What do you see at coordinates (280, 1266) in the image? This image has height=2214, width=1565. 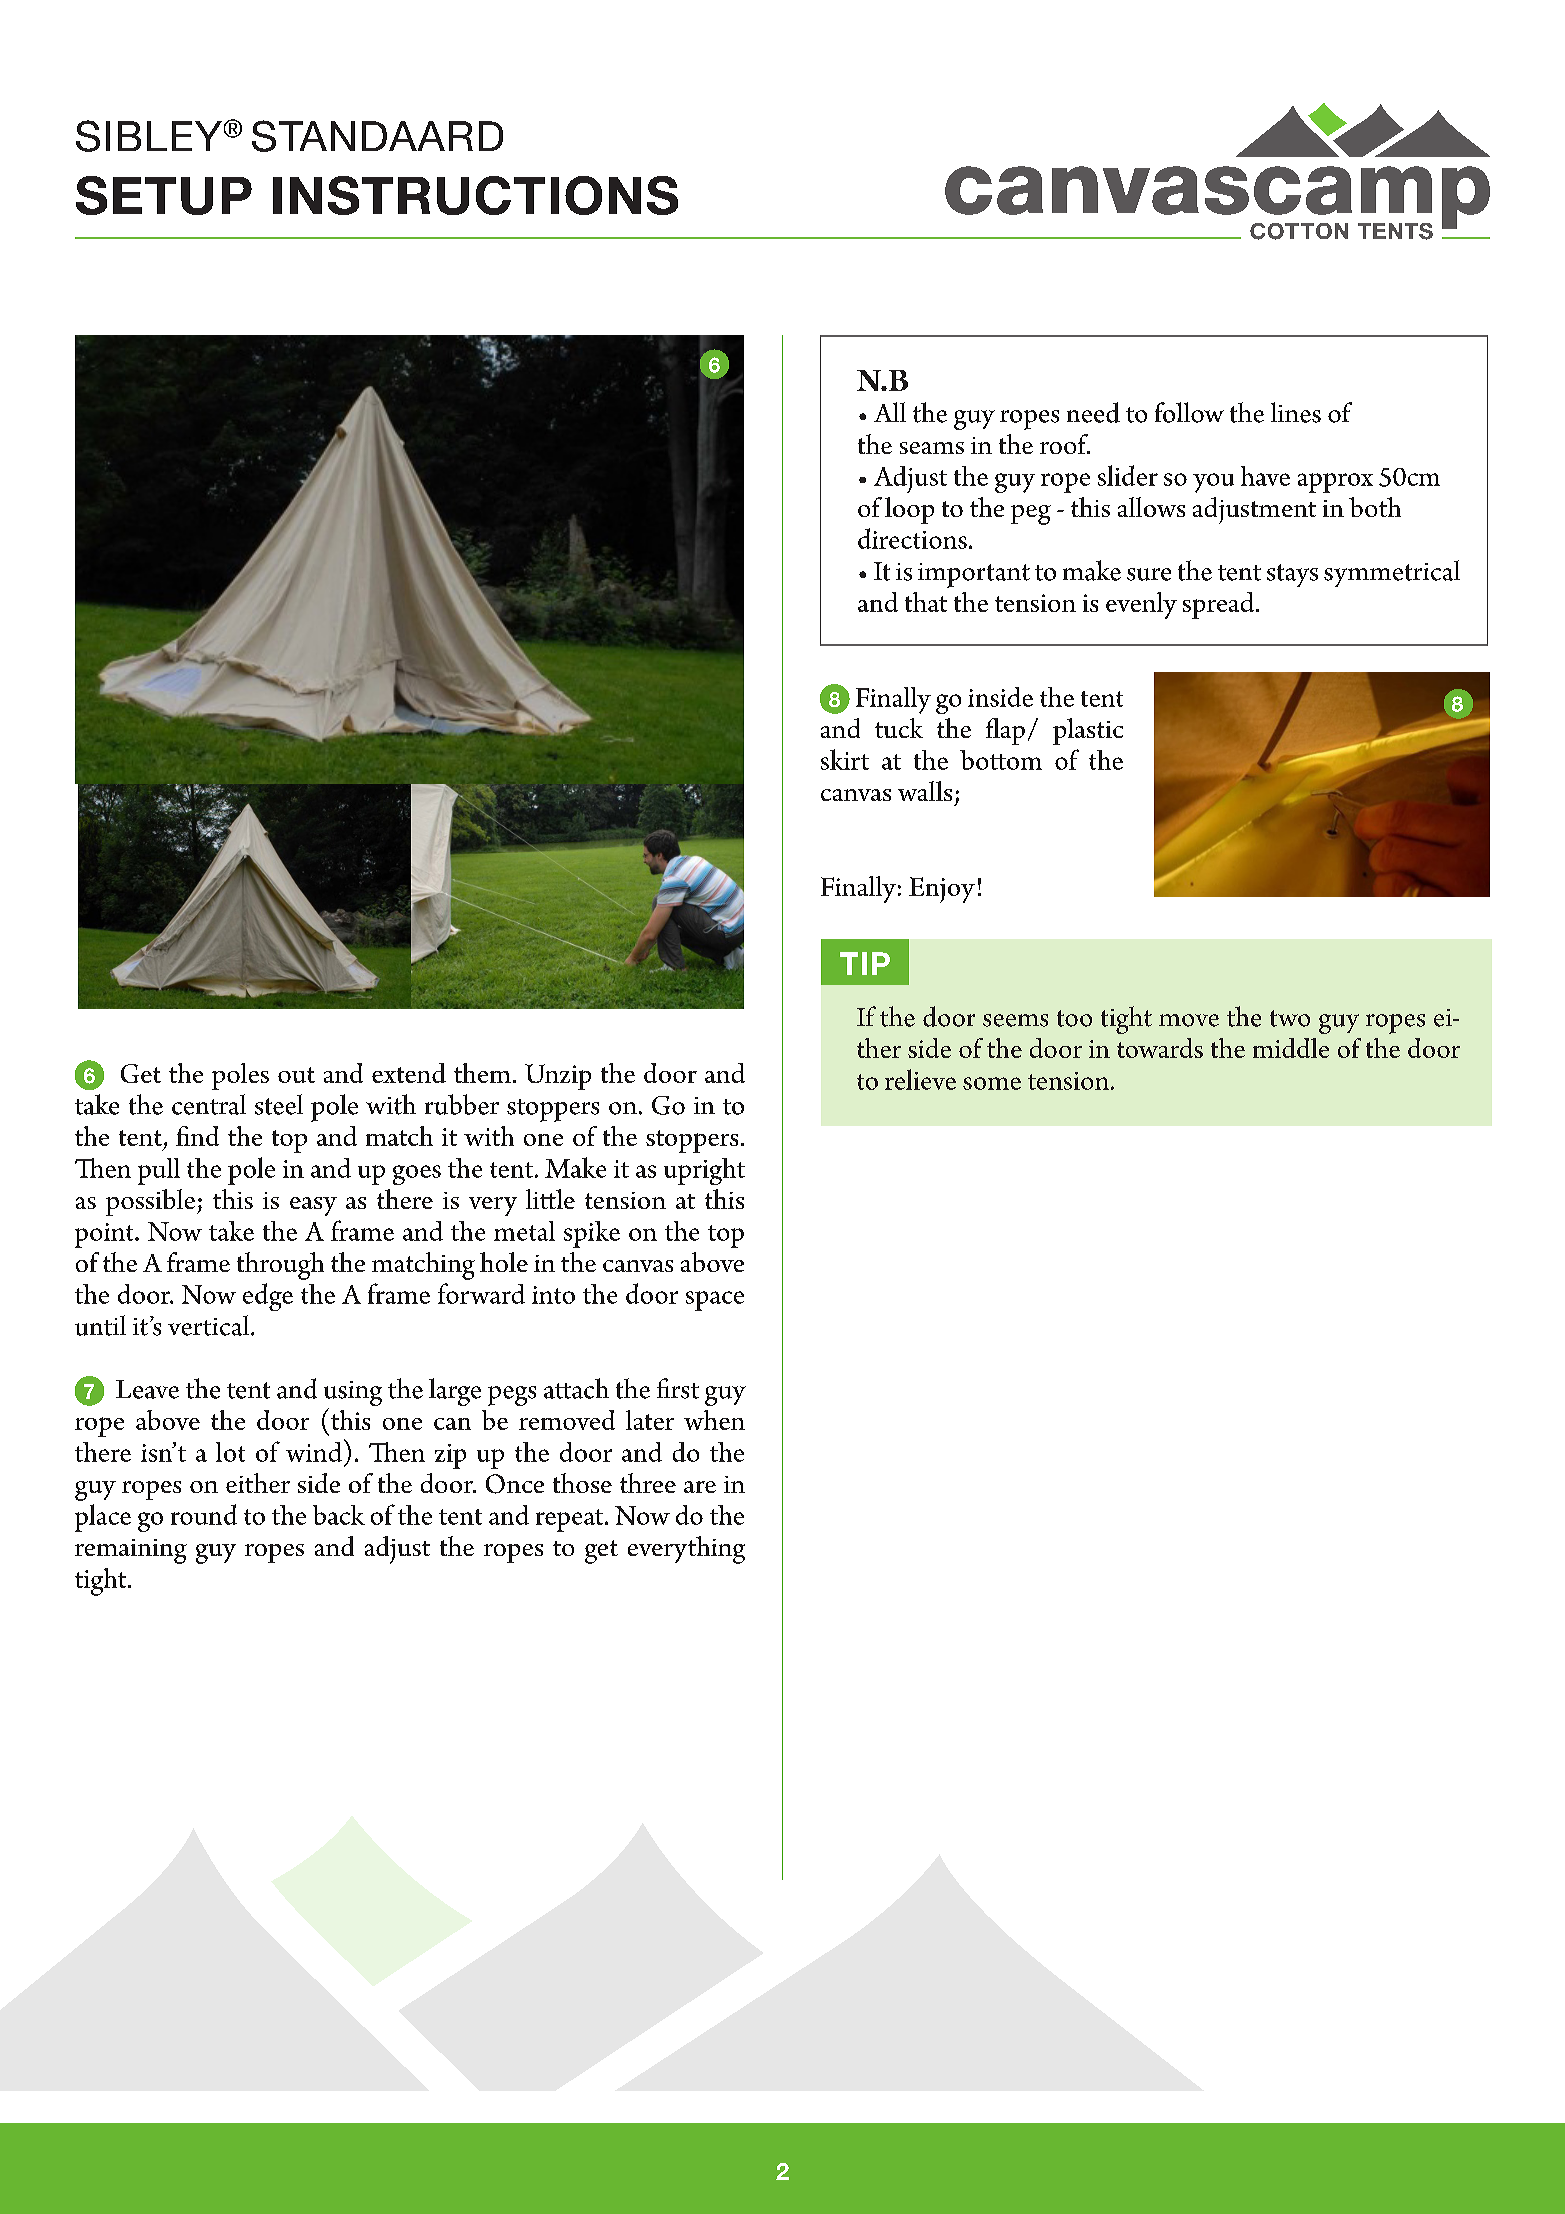 I see `through` at bounding box center [280, 1266].
